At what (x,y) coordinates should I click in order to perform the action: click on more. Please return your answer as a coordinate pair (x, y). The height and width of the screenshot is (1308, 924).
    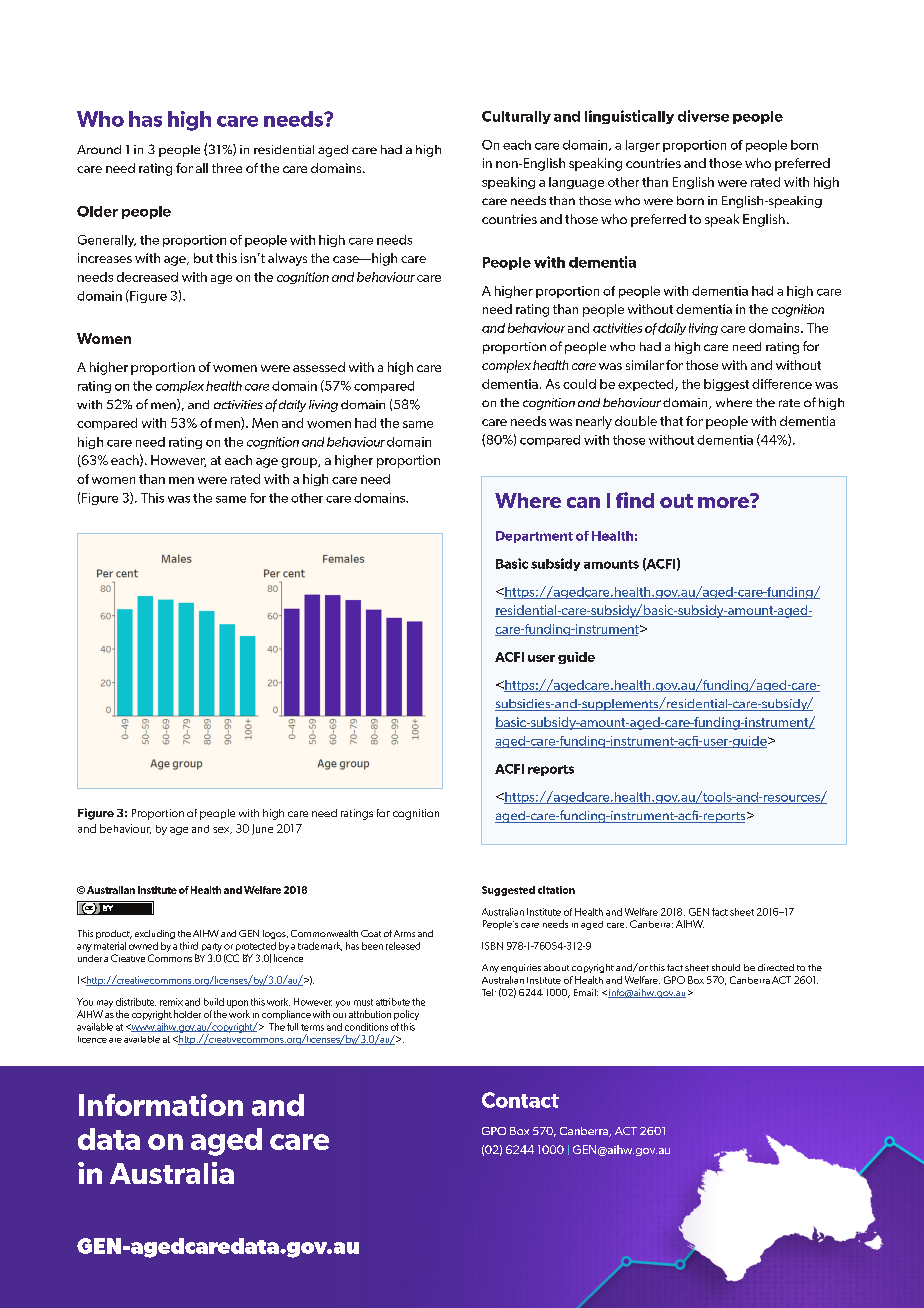
    Looking at the image, I should click on (724, 501).
